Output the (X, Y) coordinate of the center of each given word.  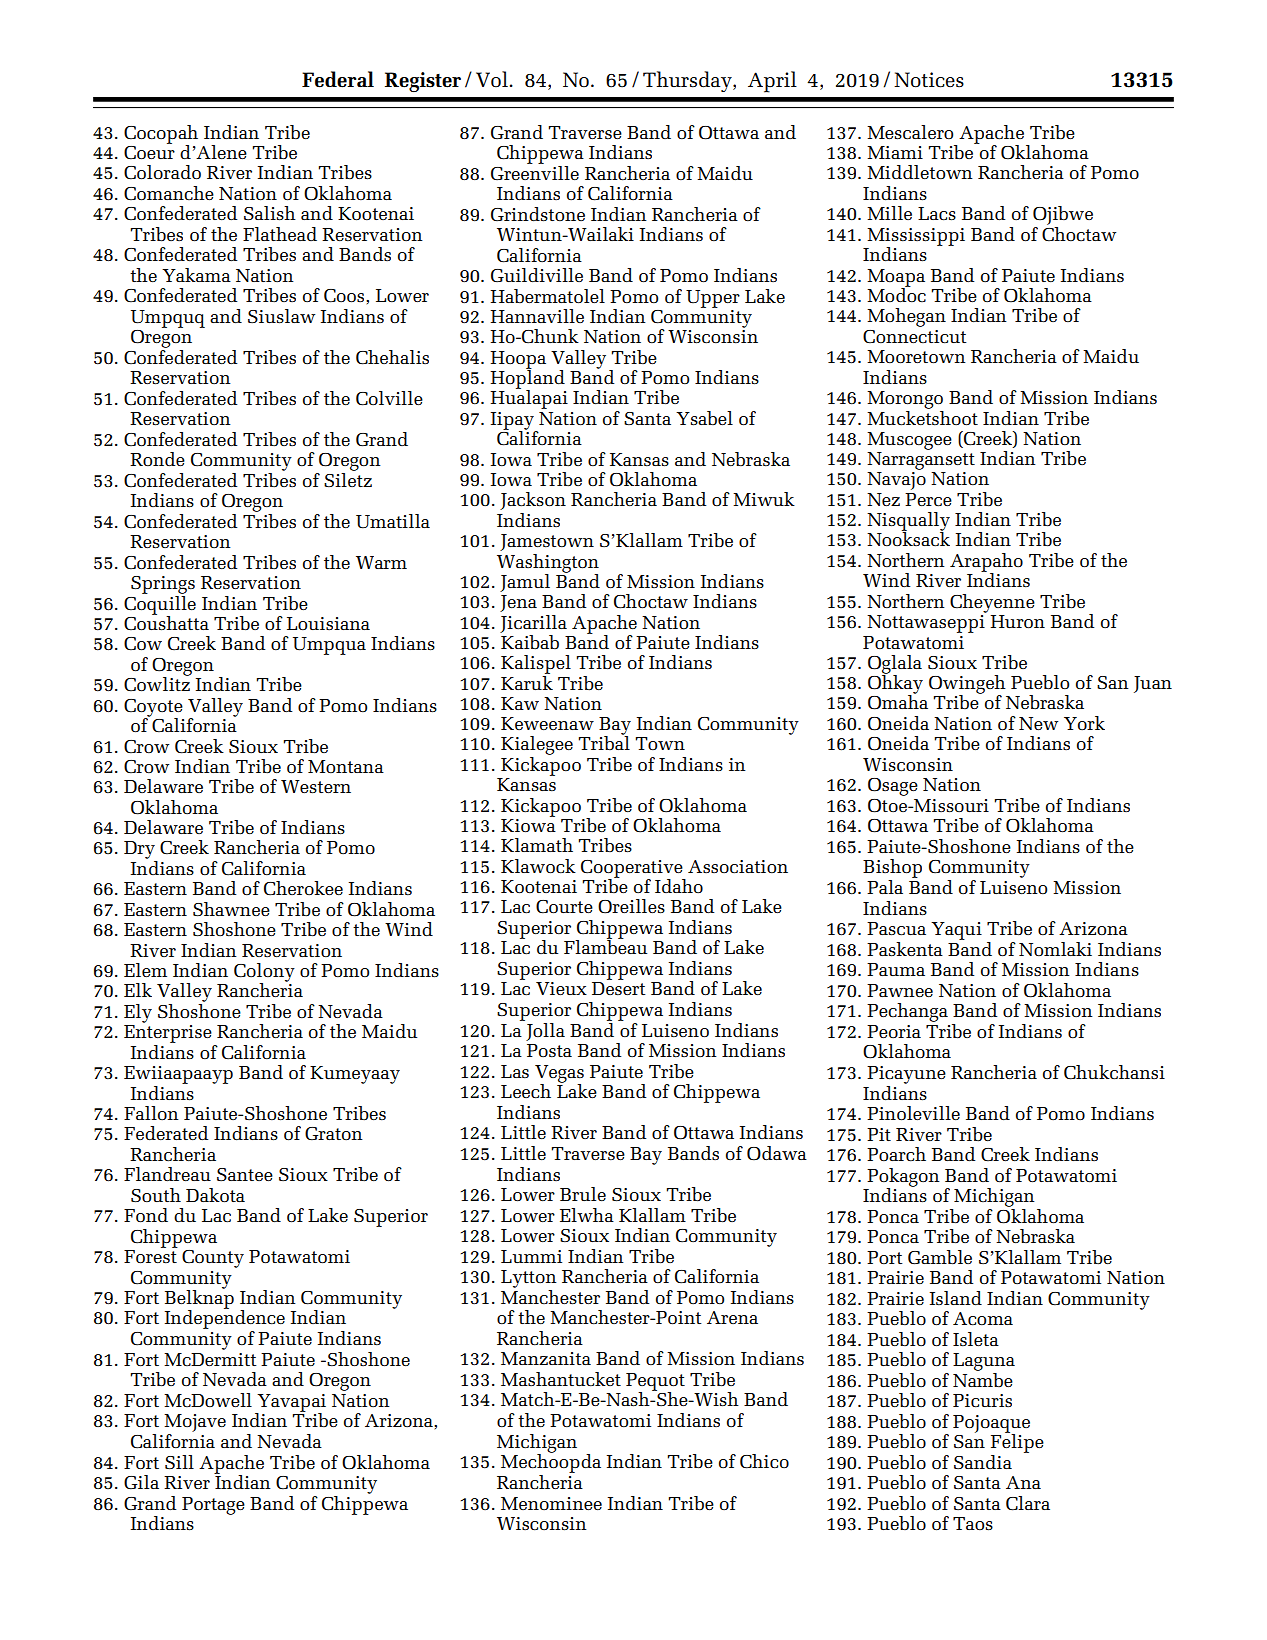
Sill (179, 1462)
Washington (548, 564)
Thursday (688, 81)
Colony (264, 973)
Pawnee (900, 990)
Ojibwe (1063, 215)
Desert (618, 988)
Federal (338, 79)
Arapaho (986, 563)
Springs (163, 585)
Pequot (655, 1383)
